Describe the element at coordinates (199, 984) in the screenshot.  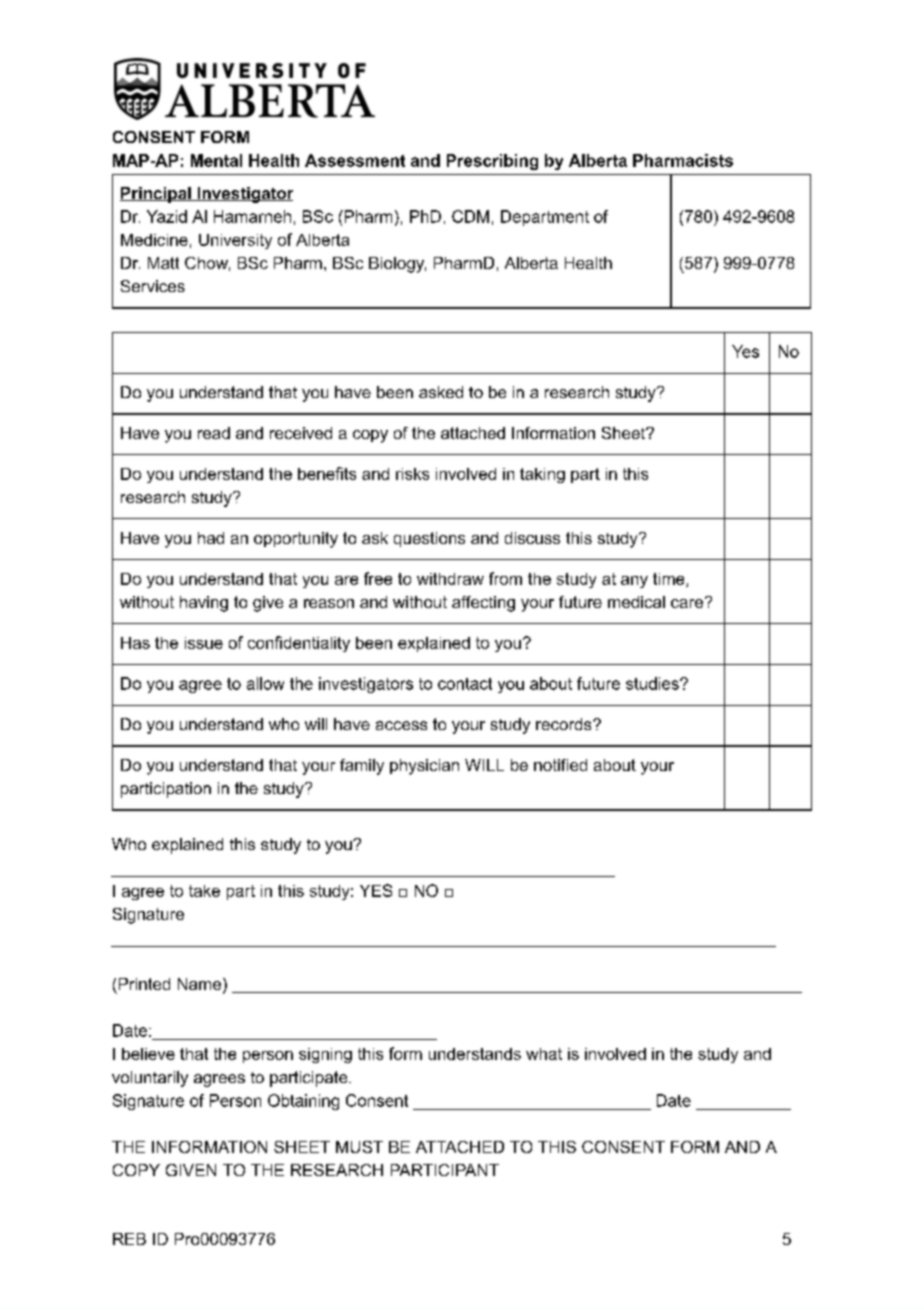
I see `Name` at that location.
